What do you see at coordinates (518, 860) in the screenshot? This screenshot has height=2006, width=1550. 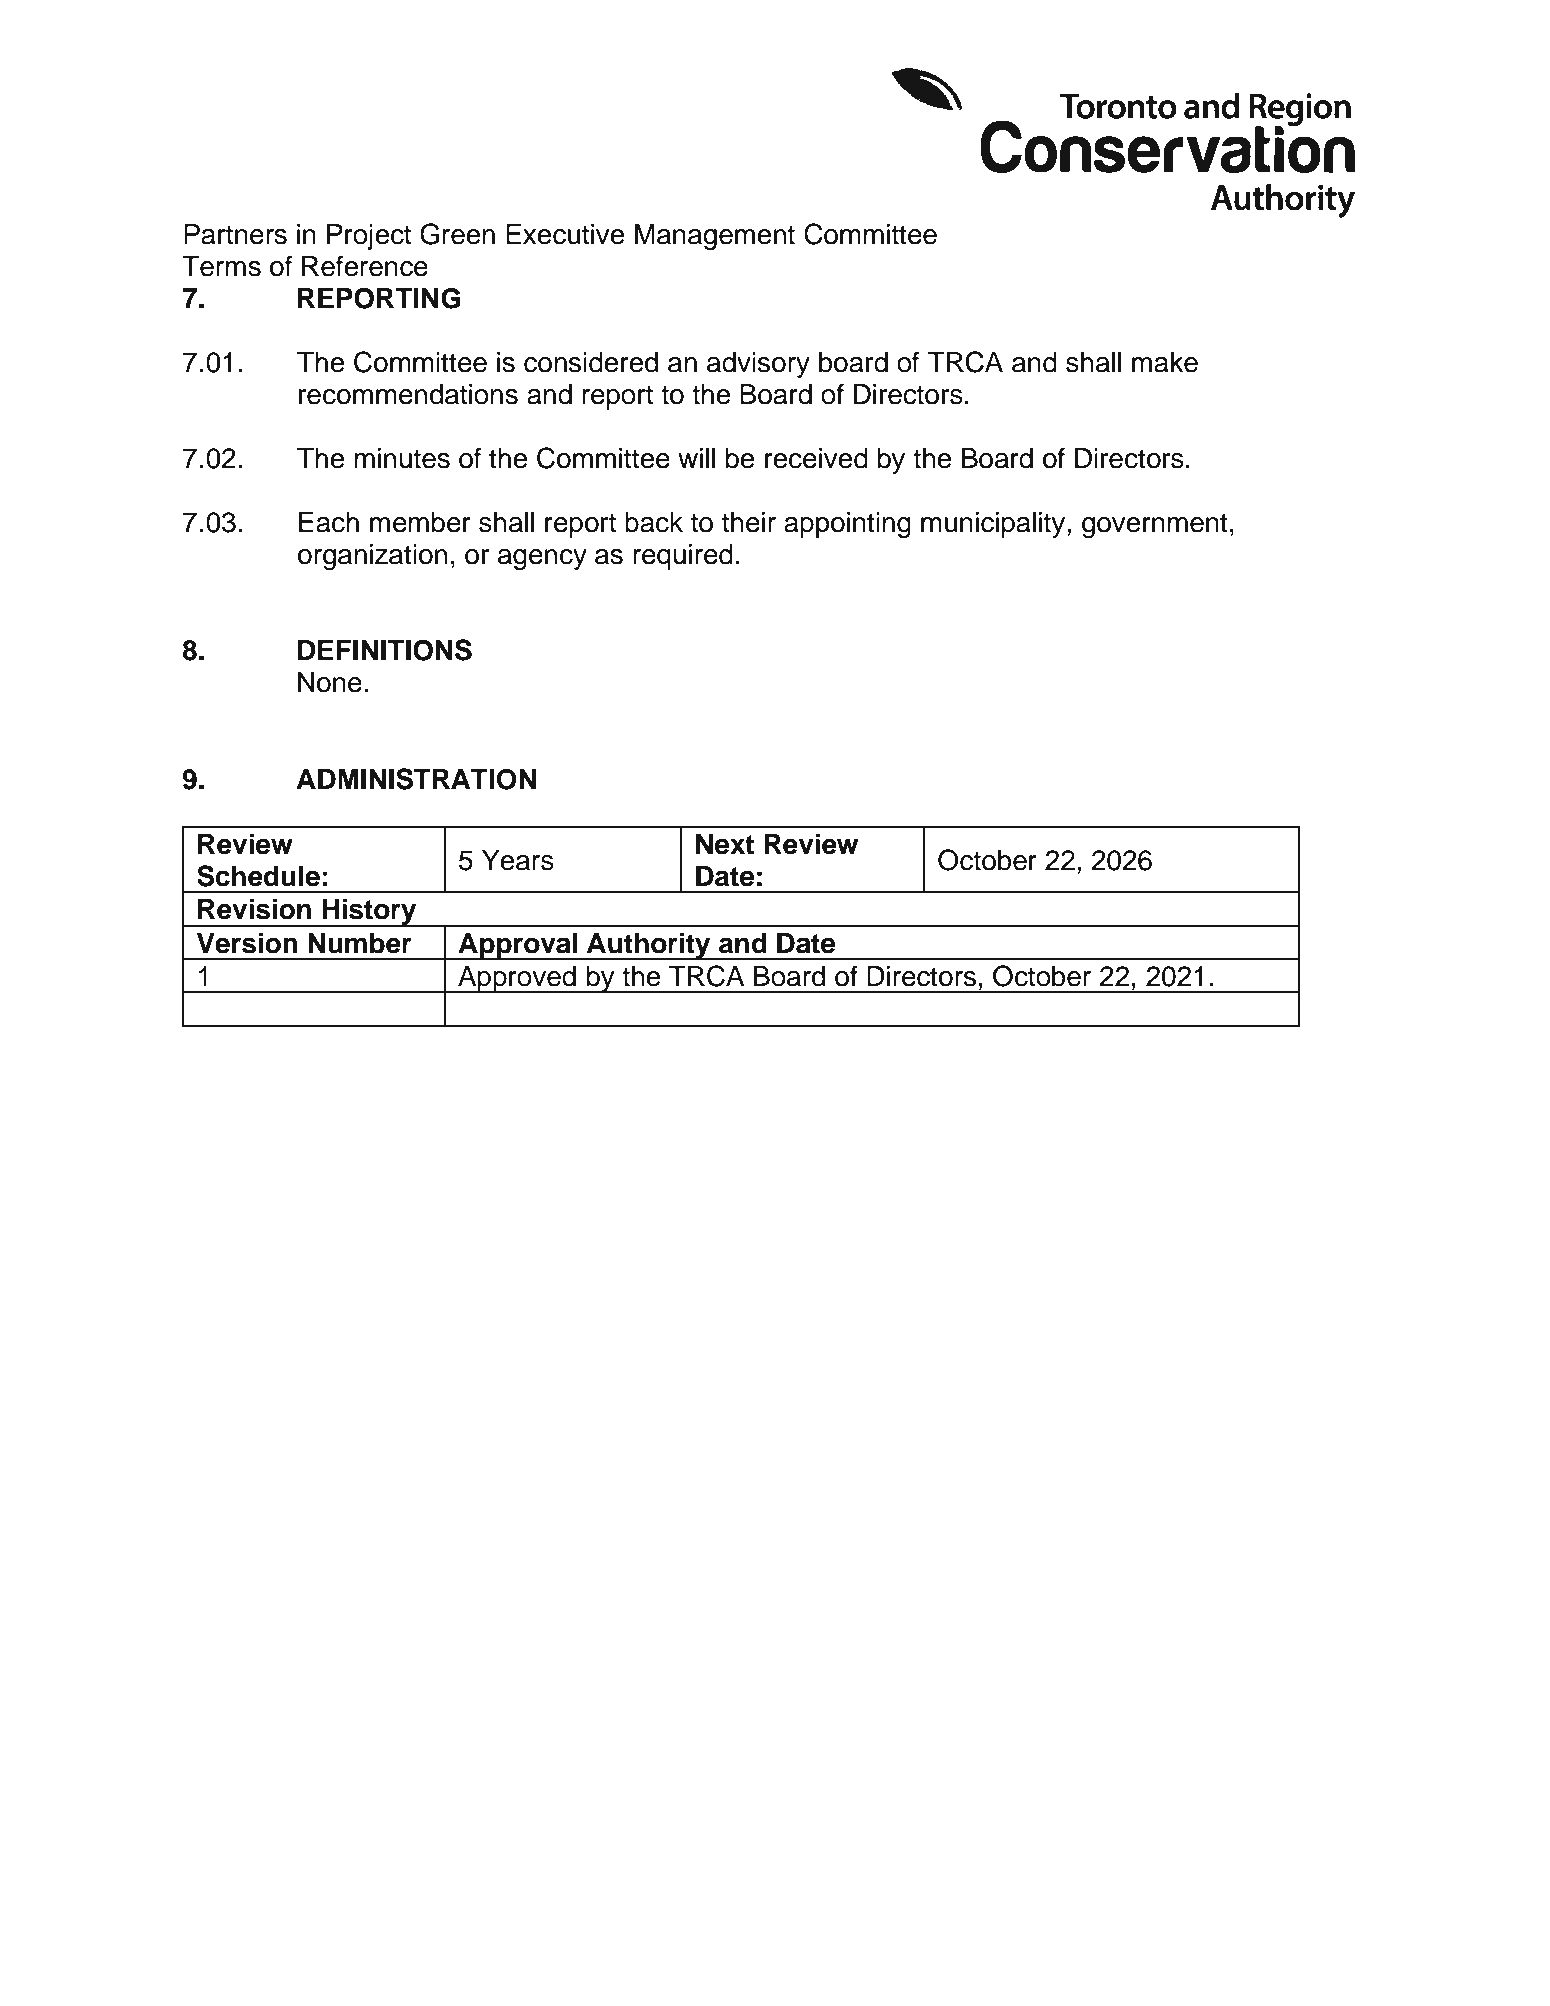 I see `Years` at bounding box center [518, 860].
